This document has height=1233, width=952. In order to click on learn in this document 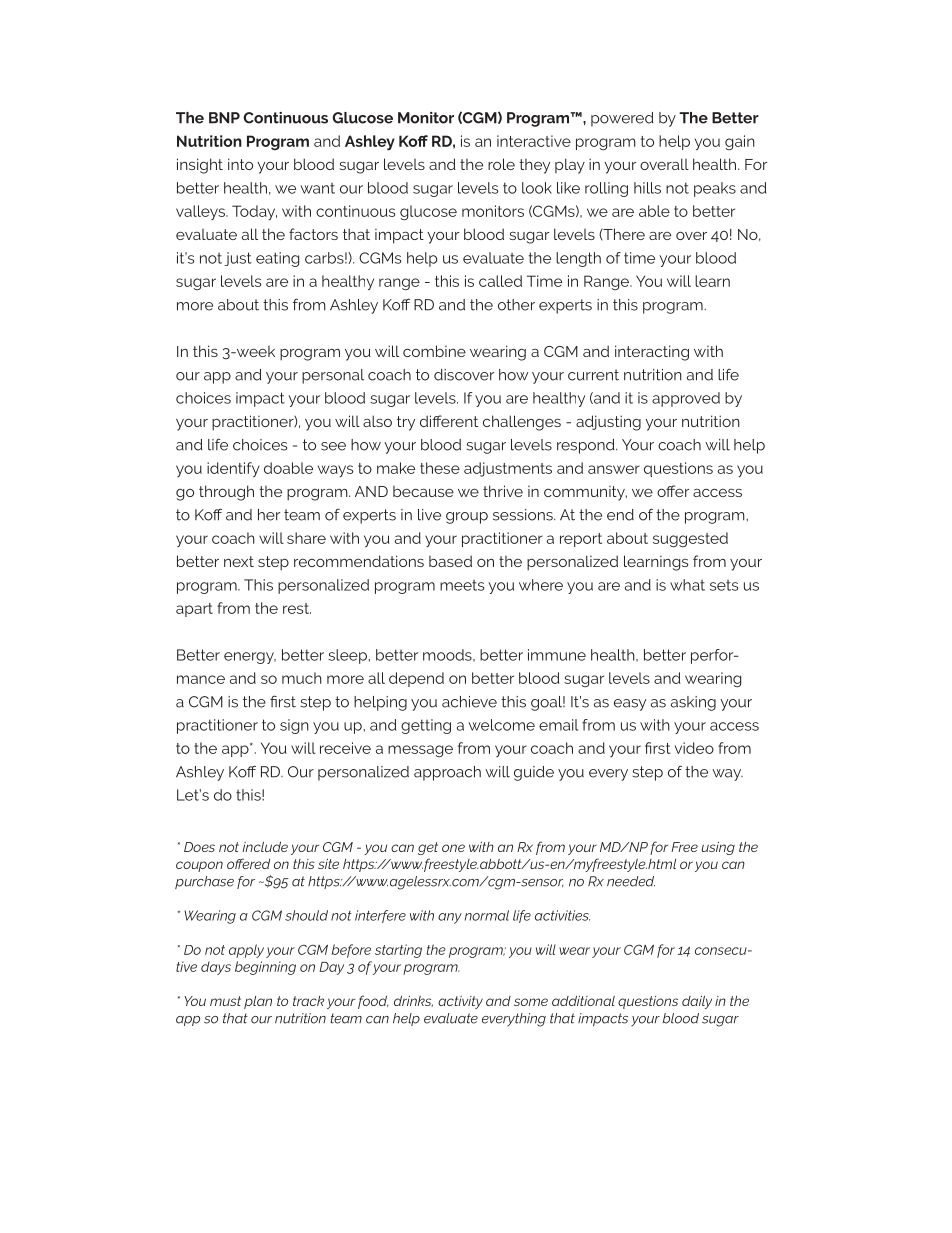, I will do `click(712, 281)`.
